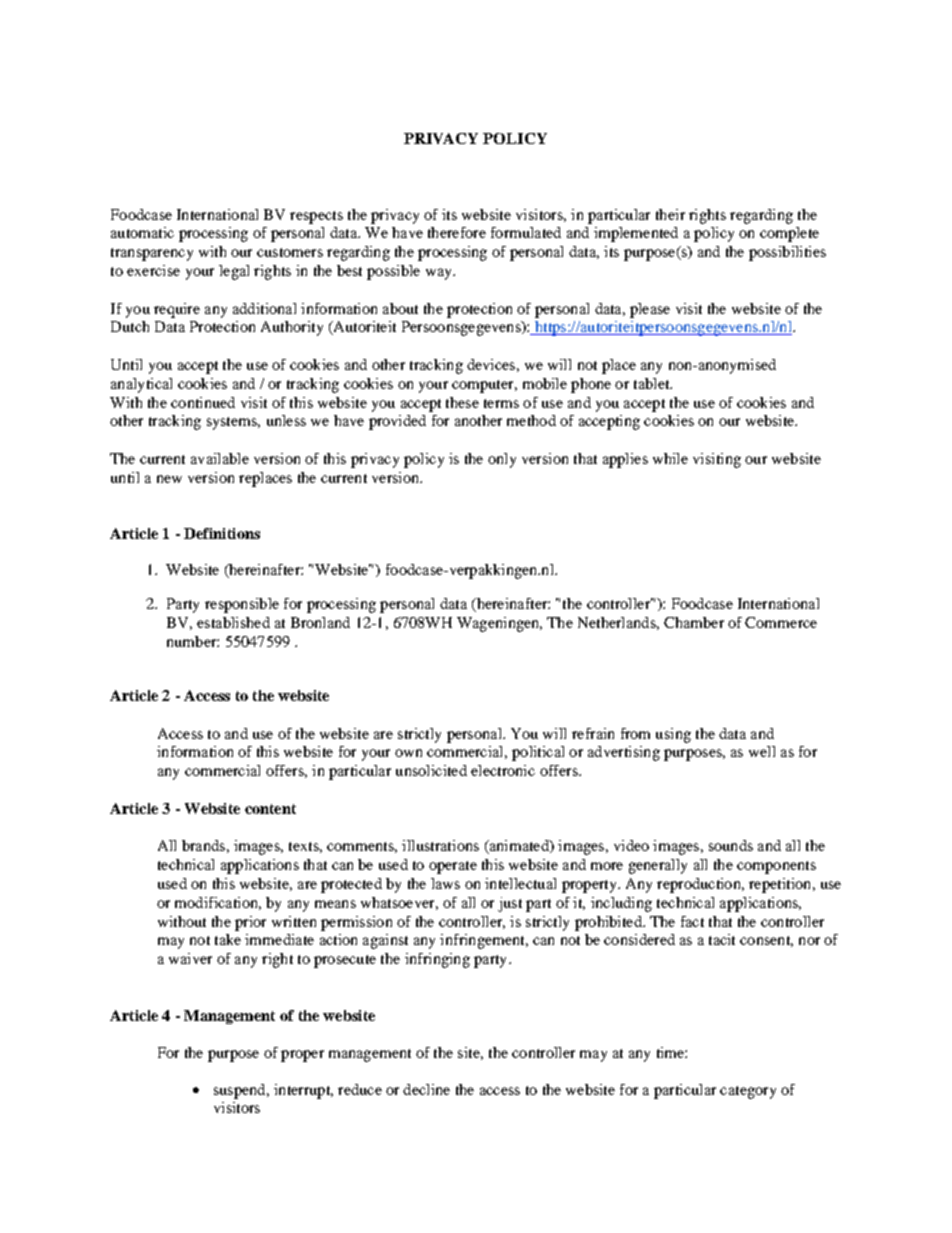 The width and height of the screenshot is (952, 1233). Describe the element at coordinates (220, 458) in the screenshot. I see `available` at that location.
